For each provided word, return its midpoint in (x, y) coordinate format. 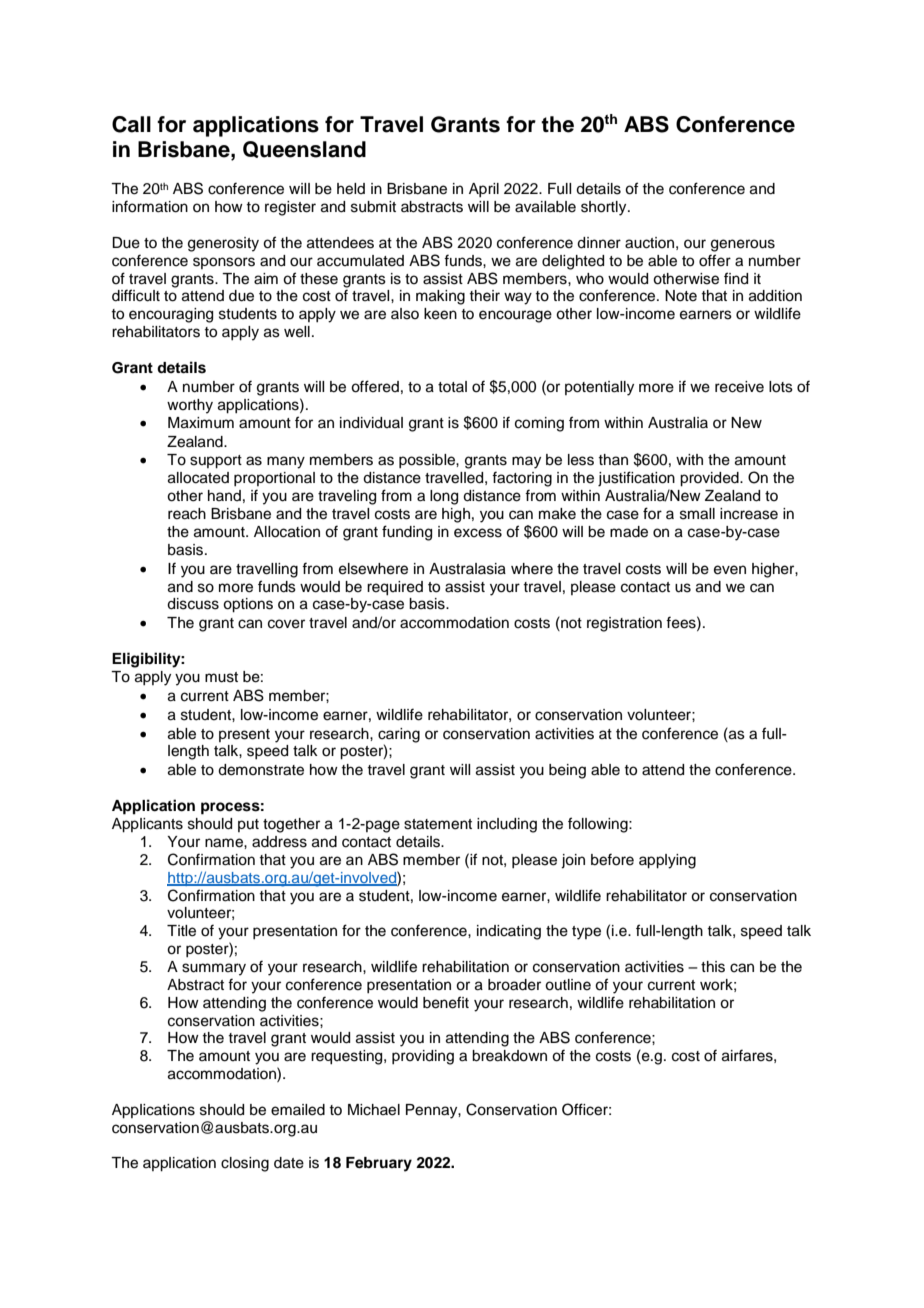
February (379, 1164)
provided (710, 479)
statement (438, 824)
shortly (605, 208)
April (484, 190)
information (150, 206)
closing (245, 1164)
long (444, 497)
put (248, 825)
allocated (198, 478)
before (612, 859)
